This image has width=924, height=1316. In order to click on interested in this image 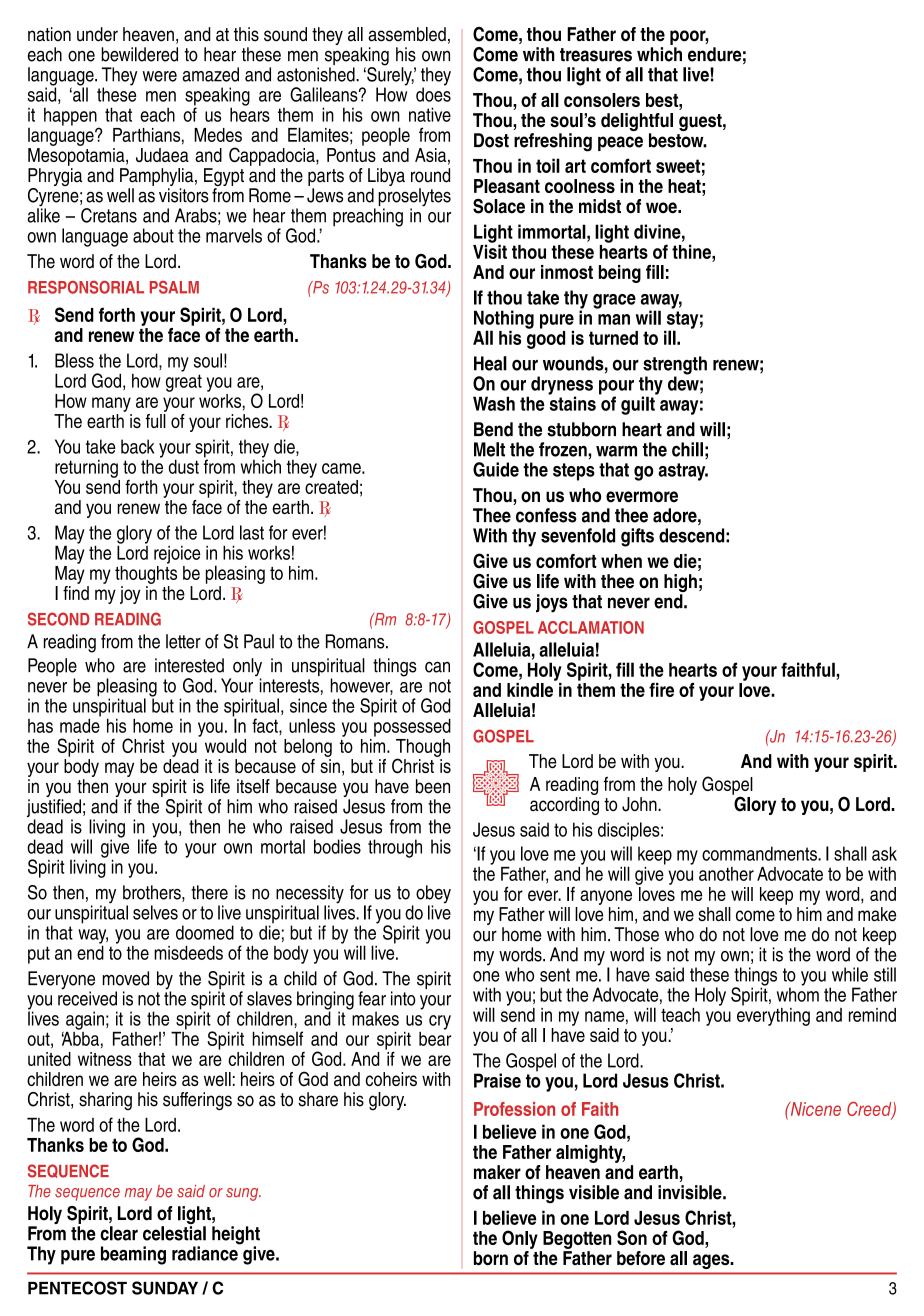, I will do `click(189, 665)`.
